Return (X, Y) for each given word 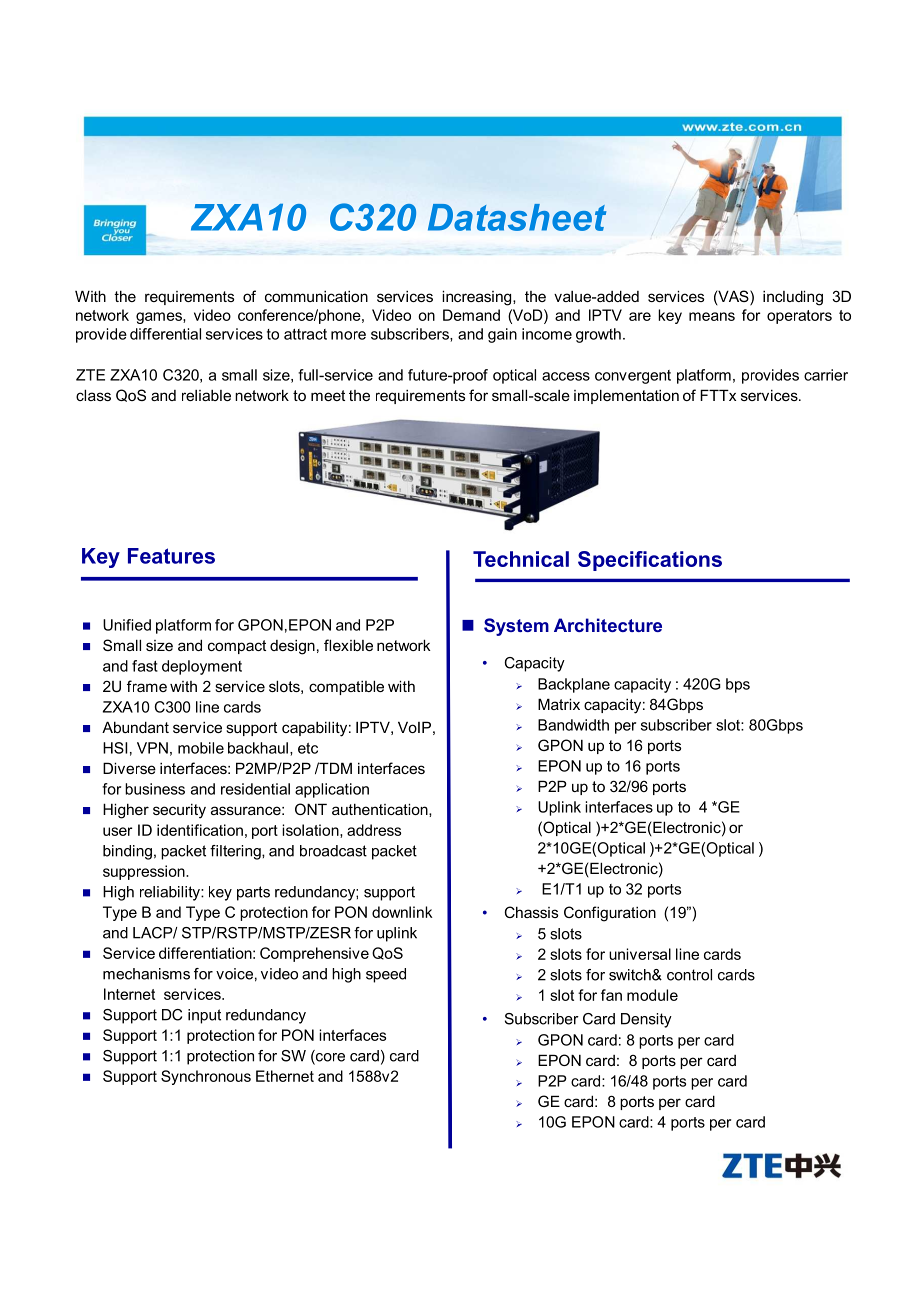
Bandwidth (573, 725)
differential (165, 334)
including (793, 298)
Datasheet (517, 217)
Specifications (650, 561)
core (329, 1057)
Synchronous (206, 1077)
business (155, 789)
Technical (521, 559)
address (374, 830)
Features (171, 556)
